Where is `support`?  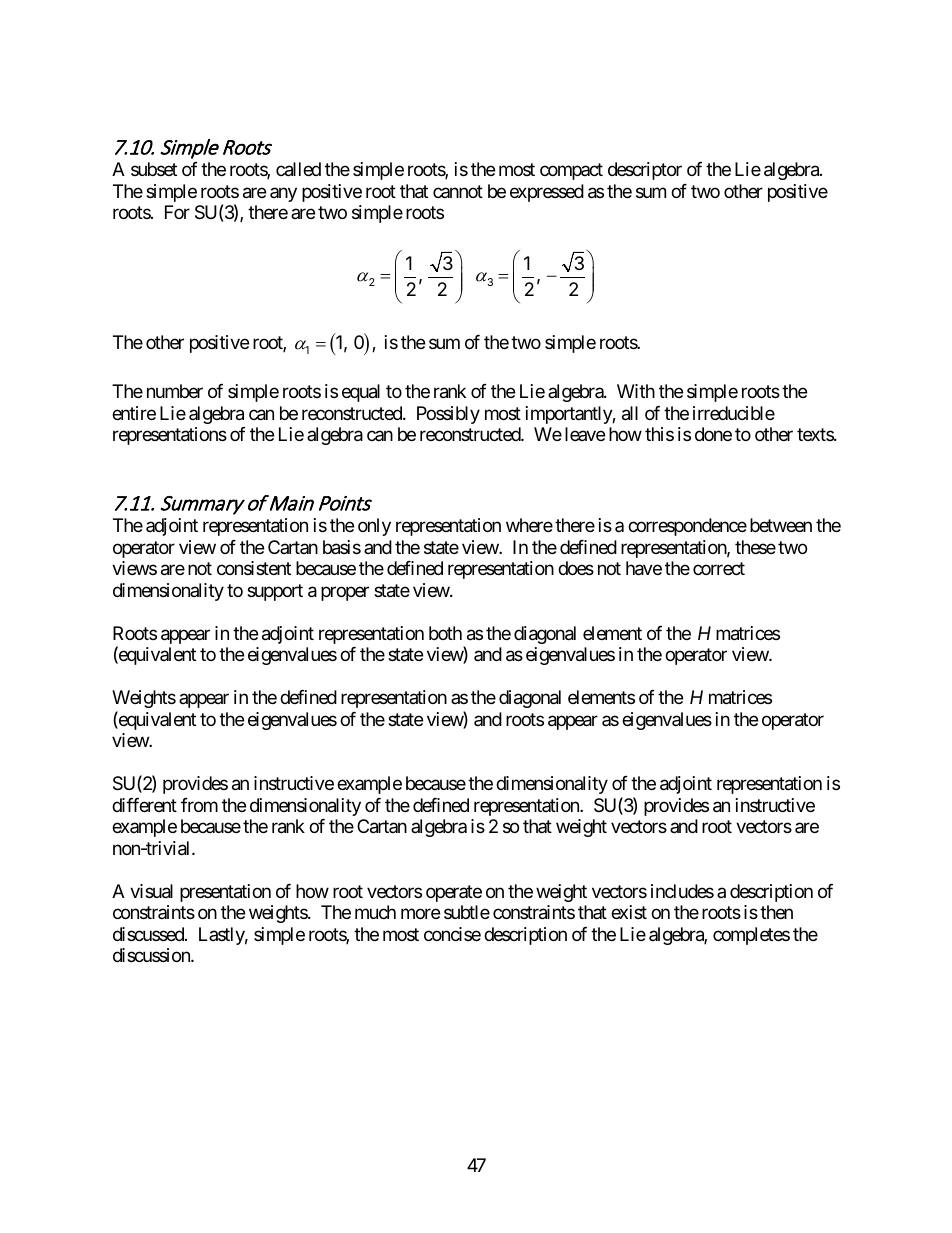 support is located at coordinates (275, 592).
